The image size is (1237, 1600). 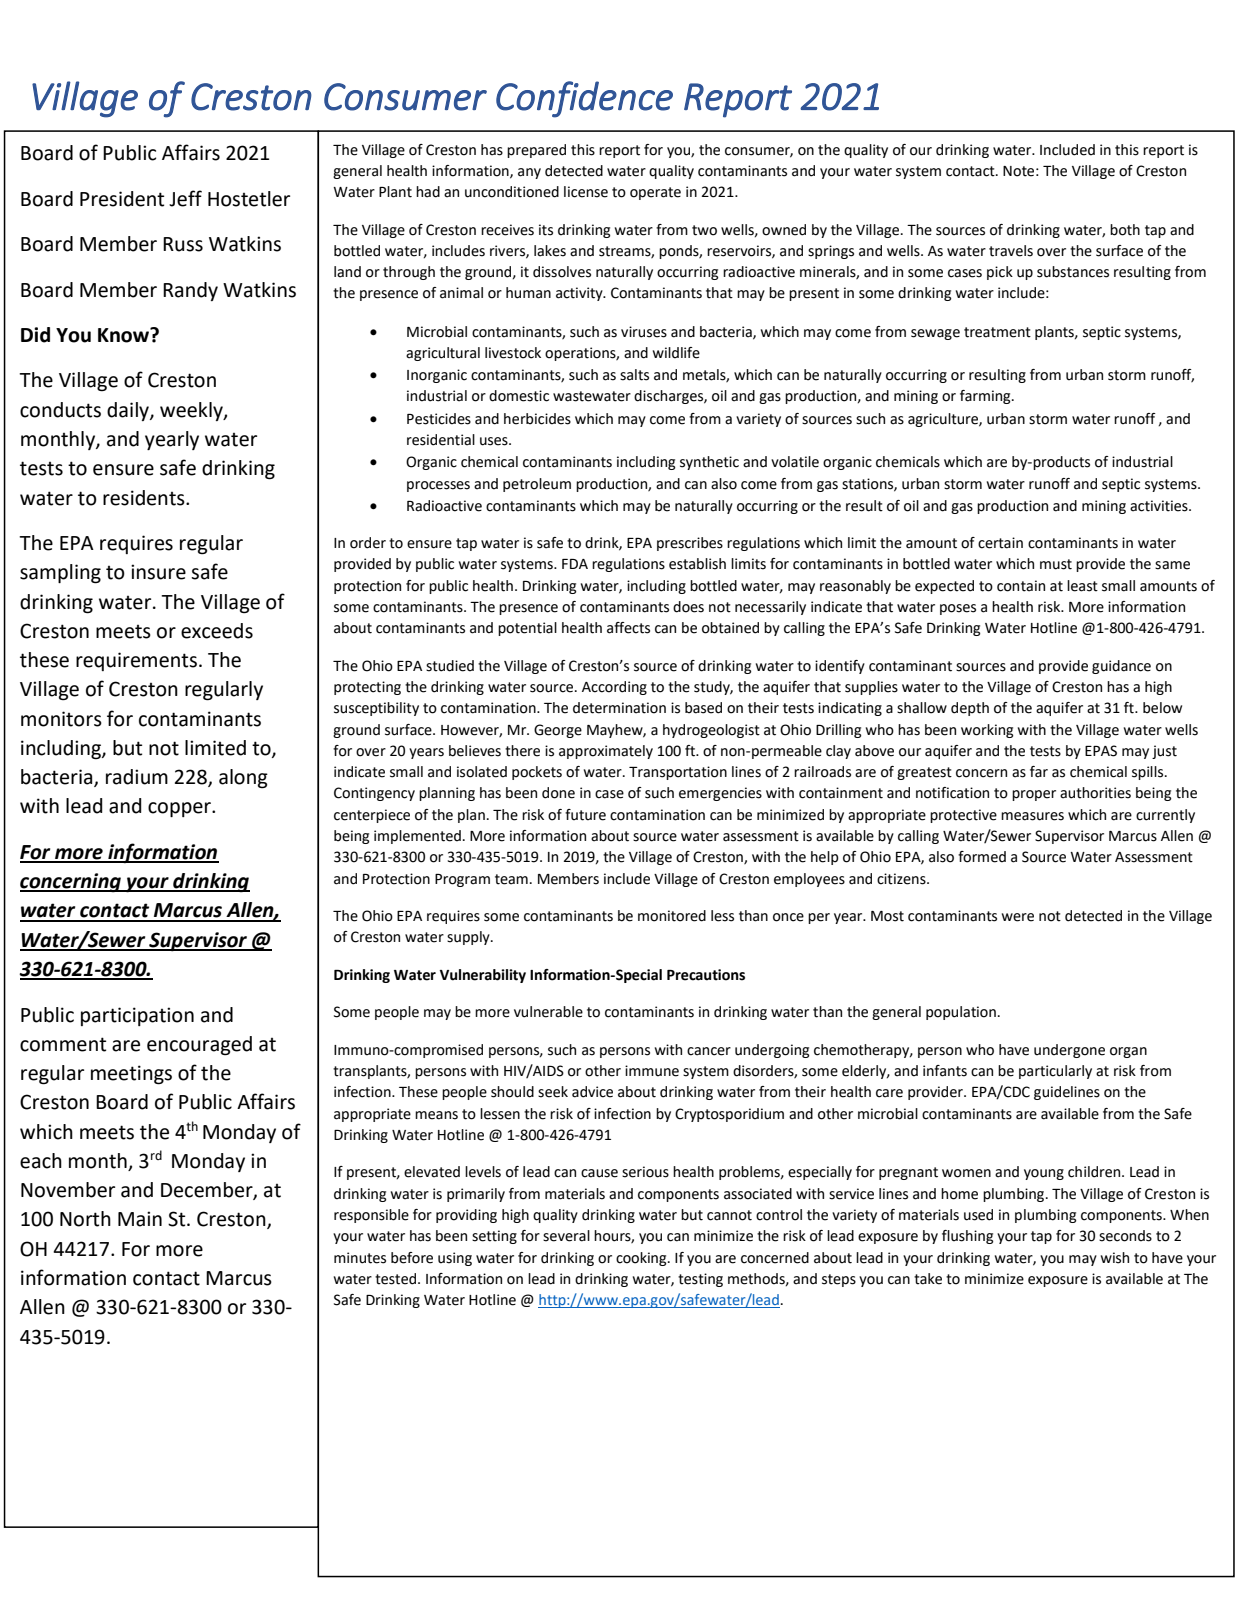 I want to click on formed, so click(x=982, y=857).
